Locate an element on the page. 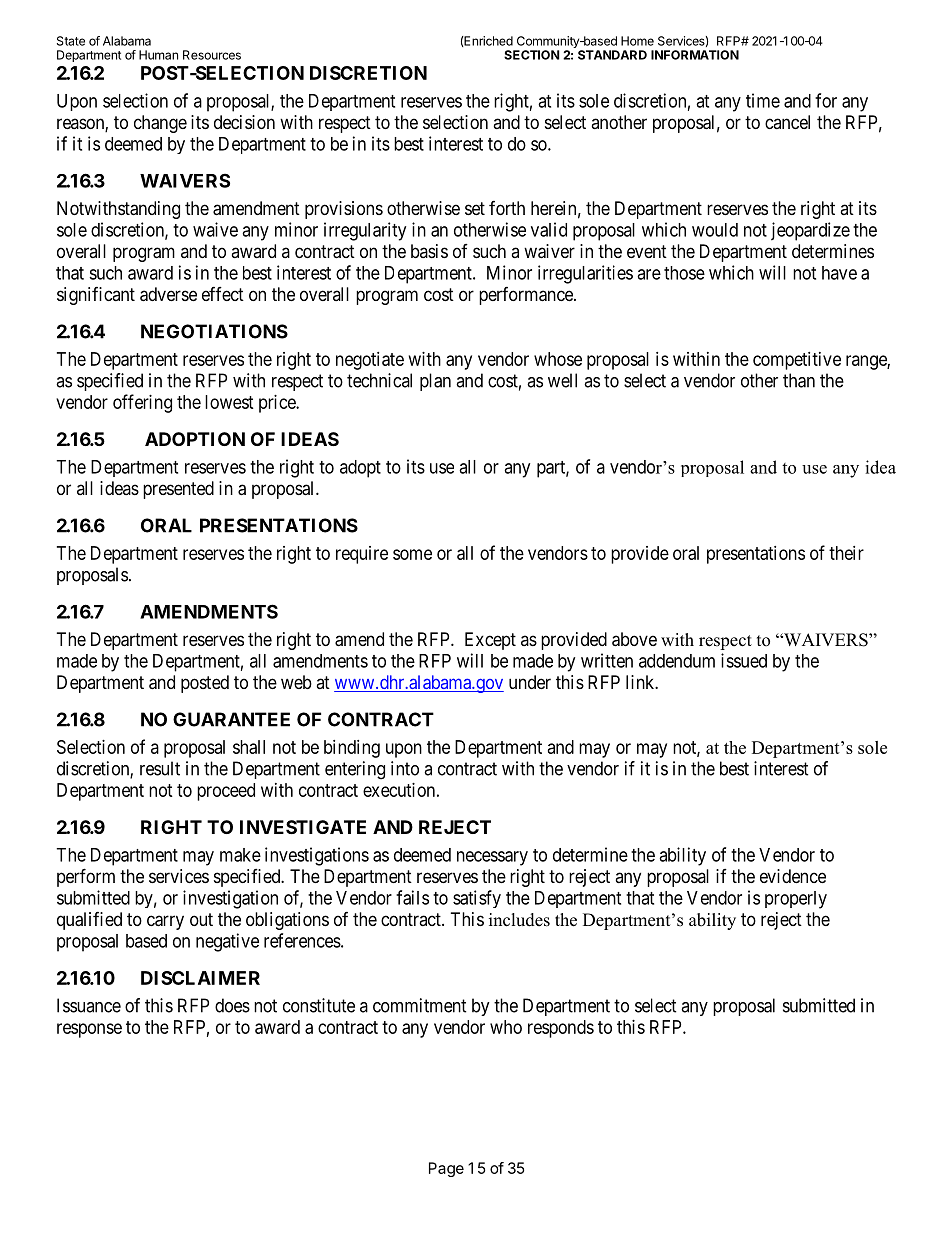 This page has width=952, height=1233. time is located at coordinates (763, 100).
